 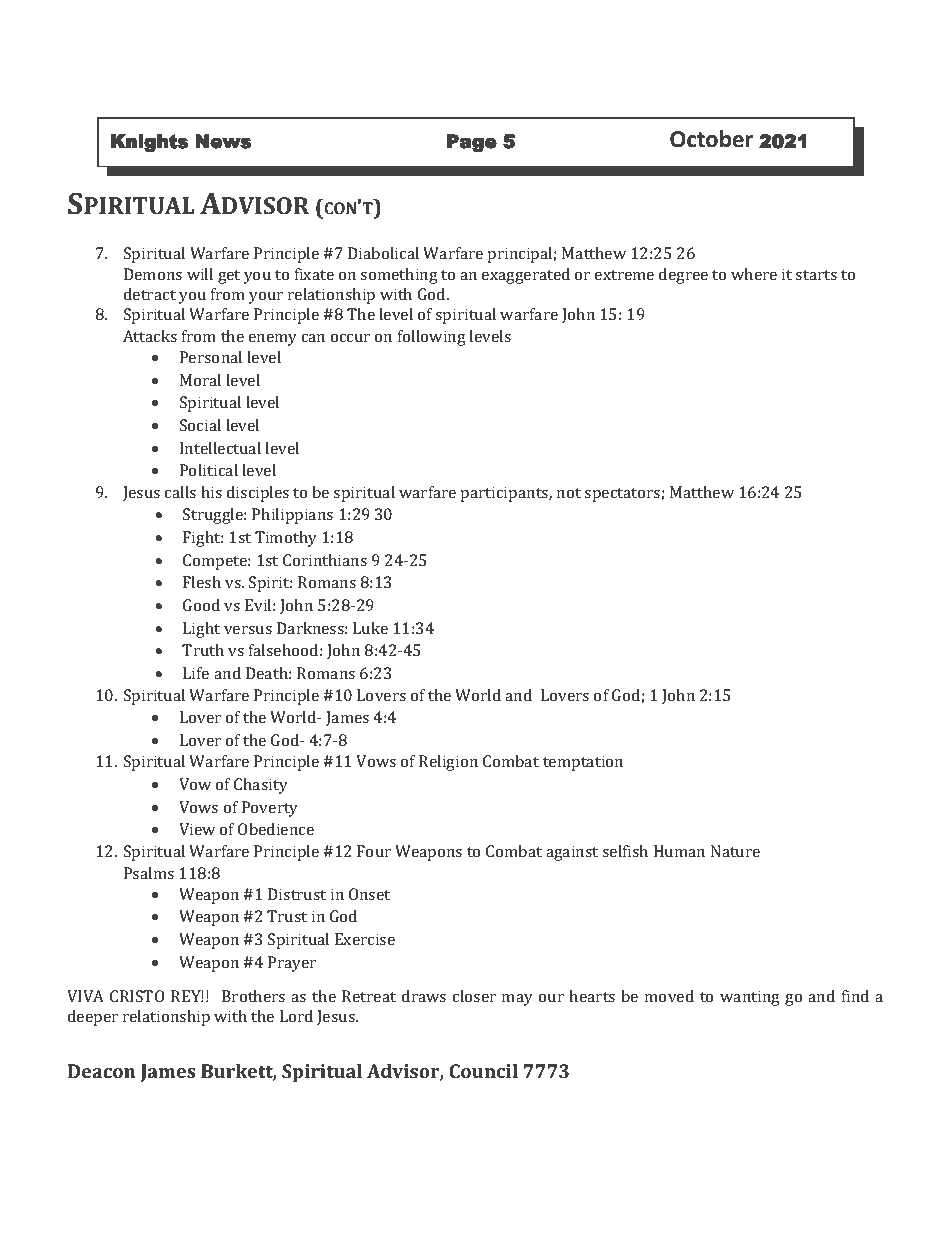 What do you see at coordinates (370, 628) in the page?
I see `Luke` at bounding box center [370, 628].
